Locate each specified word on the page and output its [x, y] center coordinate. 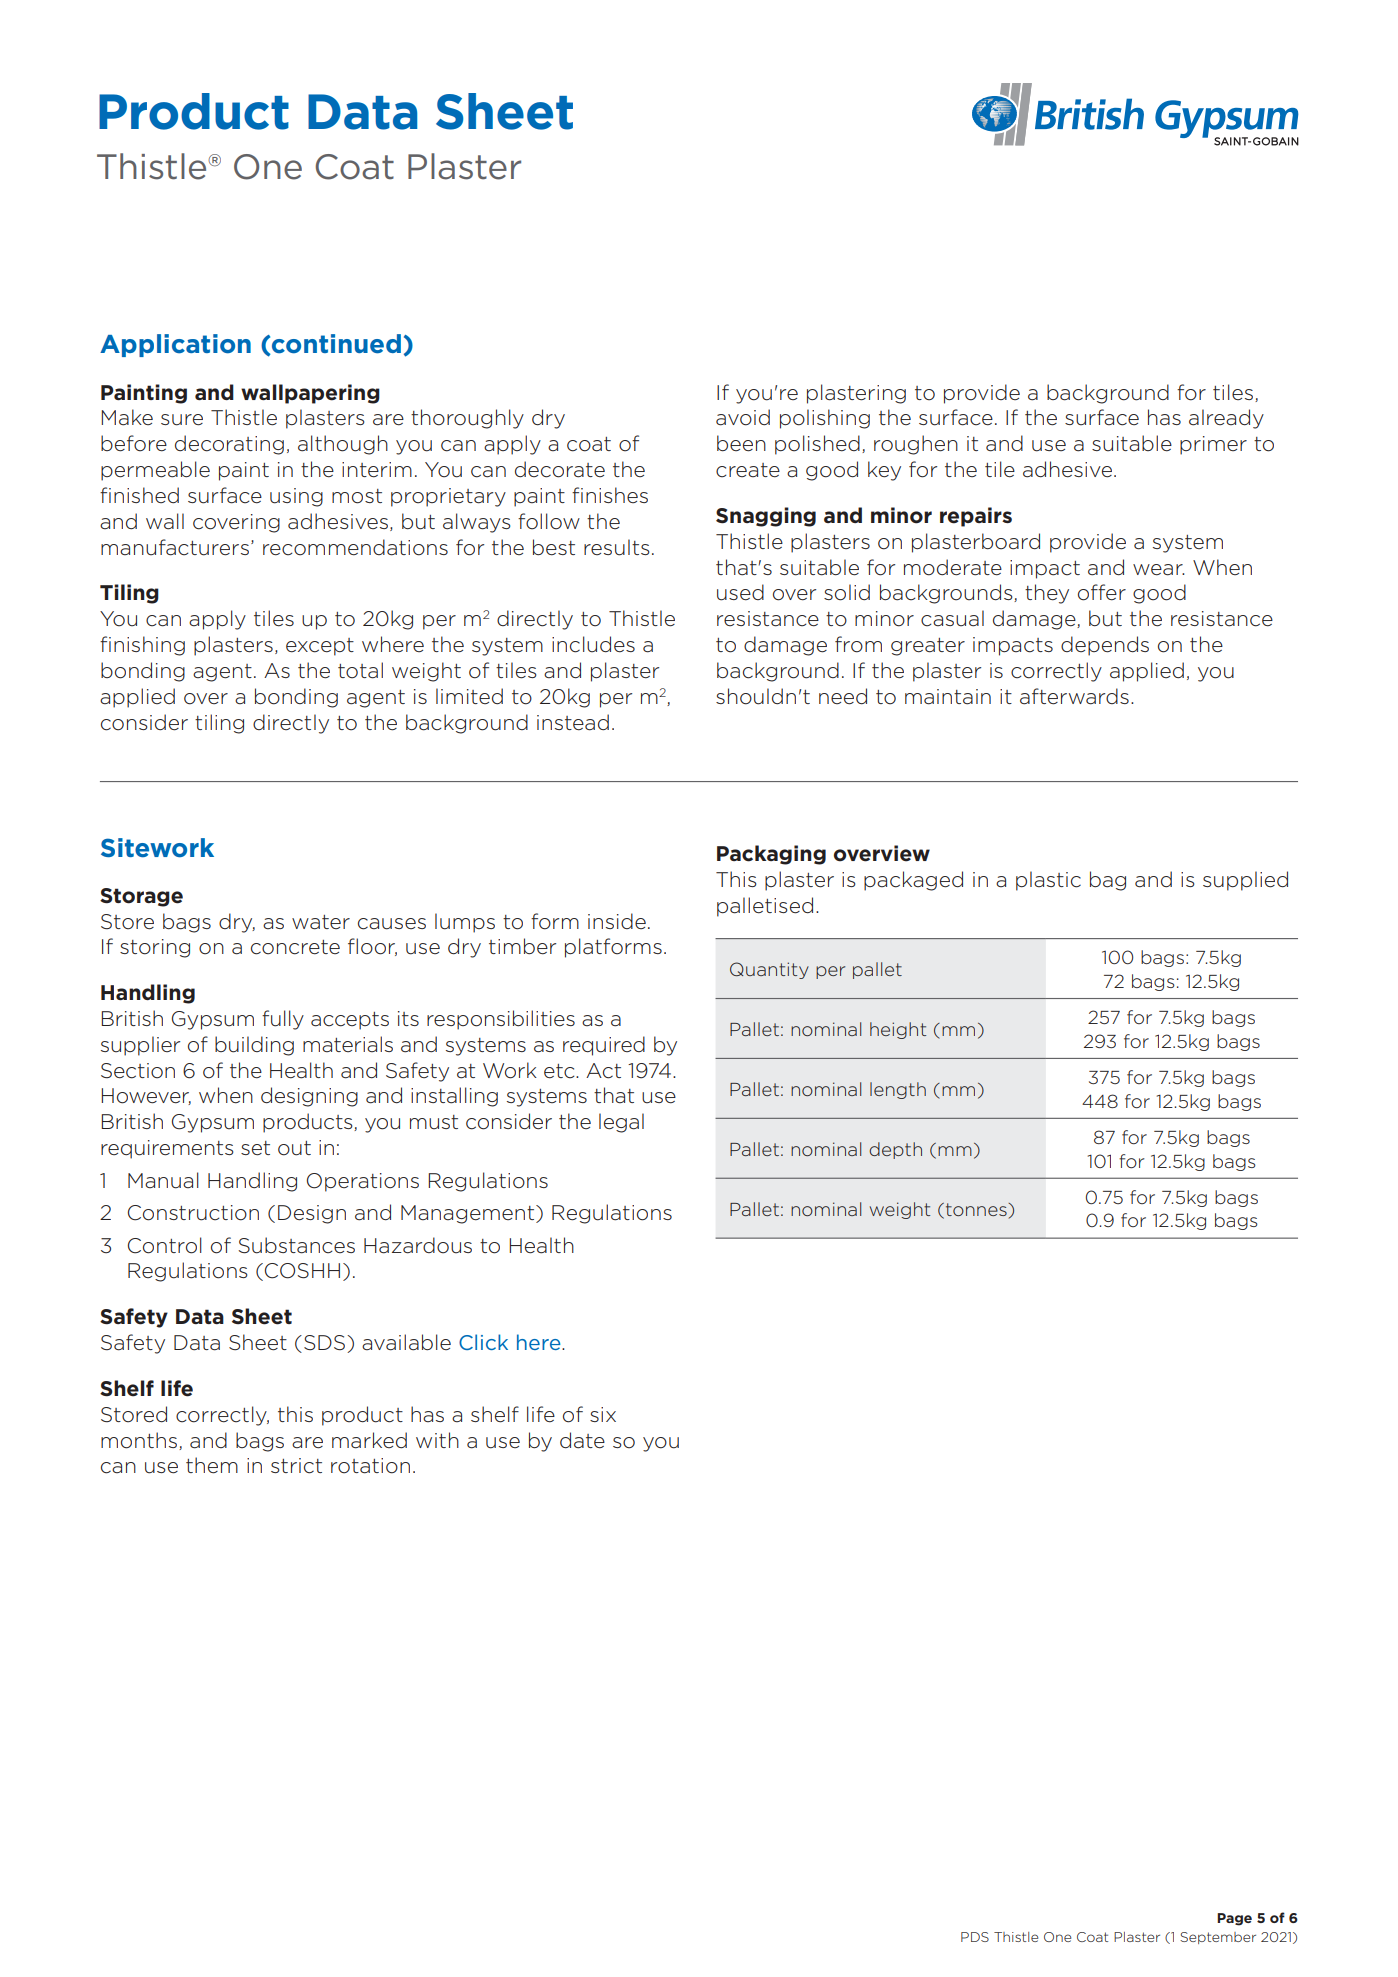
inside [617, 921]
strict [296, 1466]
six [603, 1414]
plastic [1048, 881]
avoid [743, 417]
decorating [229, 445]
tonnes [977, 1209]
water [321, 922]
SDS [324, 1343]
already [1226, 419]
